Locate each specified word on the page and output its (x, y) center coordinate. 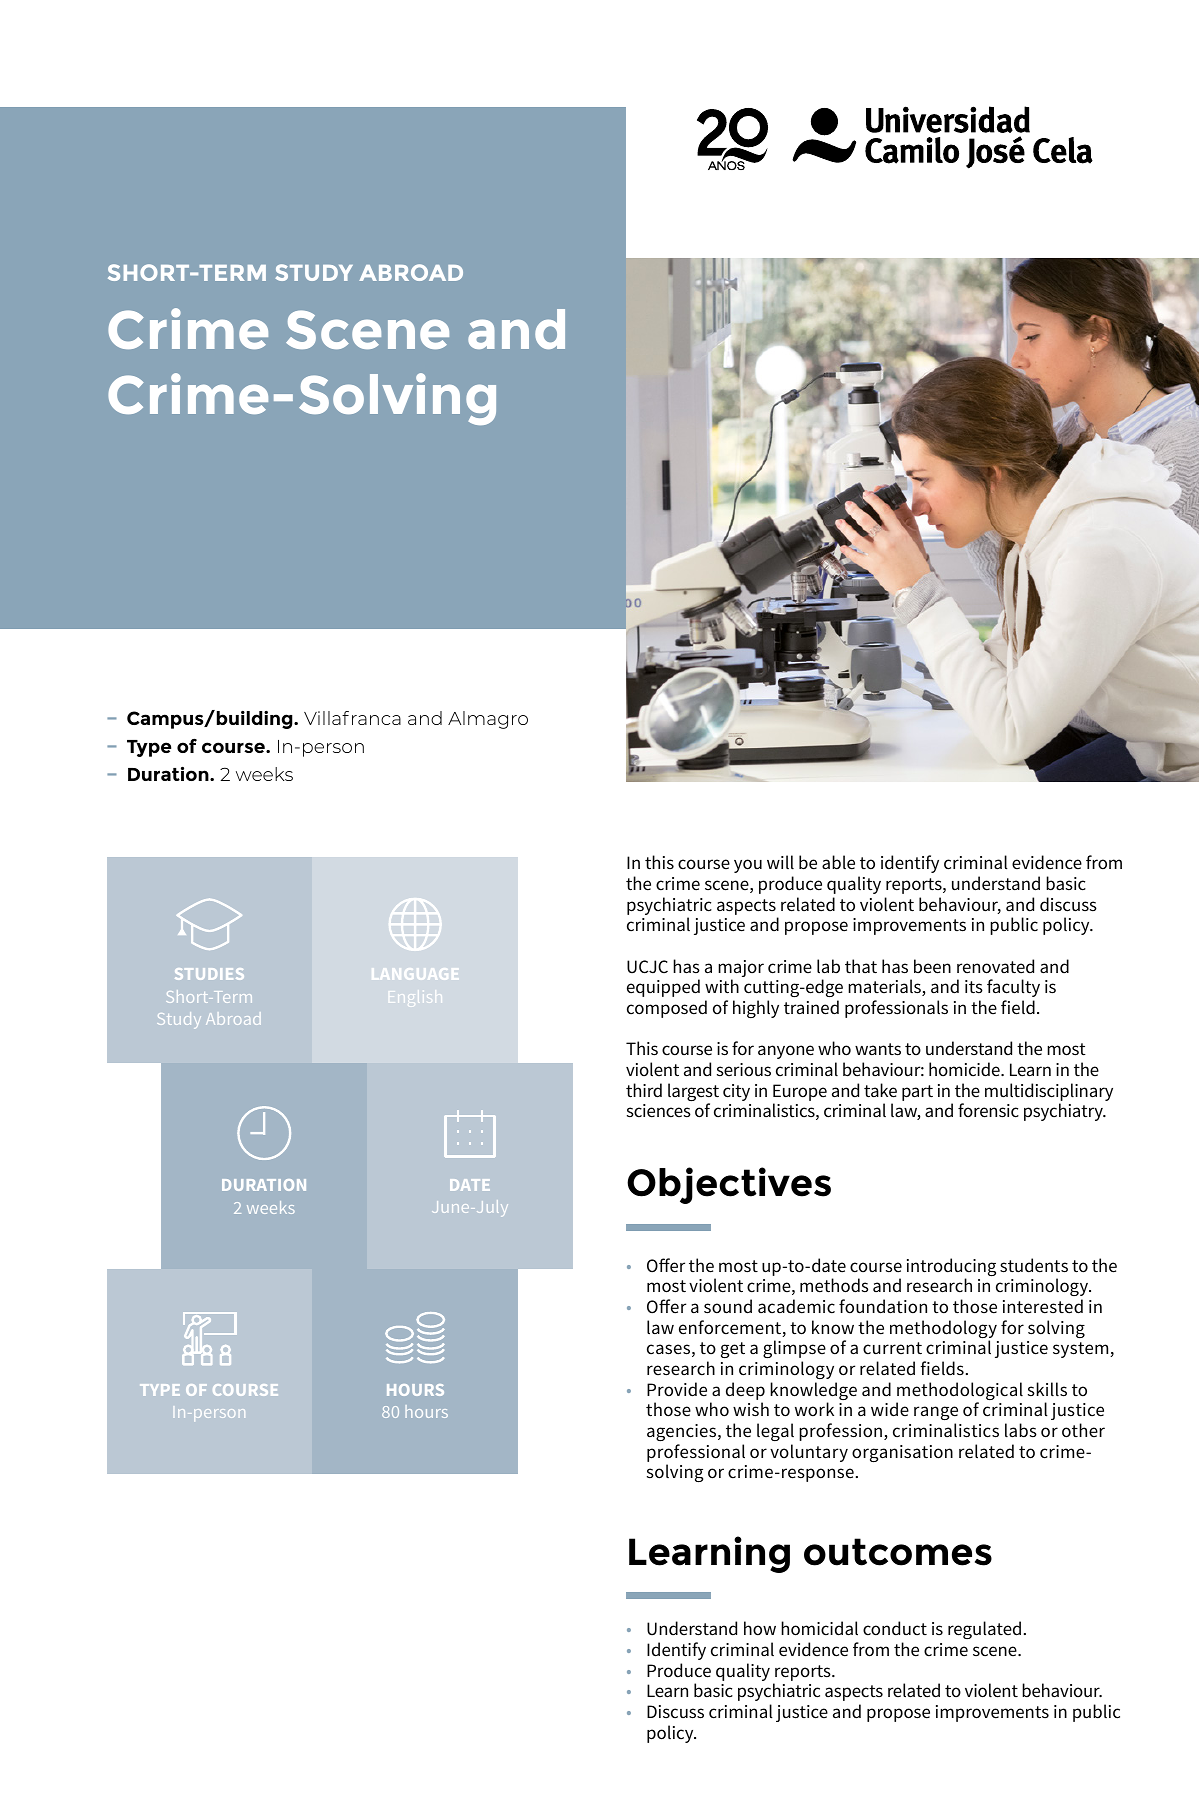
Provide (677, 1389)
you (748, 866)
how (760, 1628)
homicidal (819, 1628)
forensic (988, 1110)
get (733, 1350)
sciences (659, 1111)
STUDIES (209, 974)
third (644, 1090)
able (838, 862)
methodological (959, 1392)
